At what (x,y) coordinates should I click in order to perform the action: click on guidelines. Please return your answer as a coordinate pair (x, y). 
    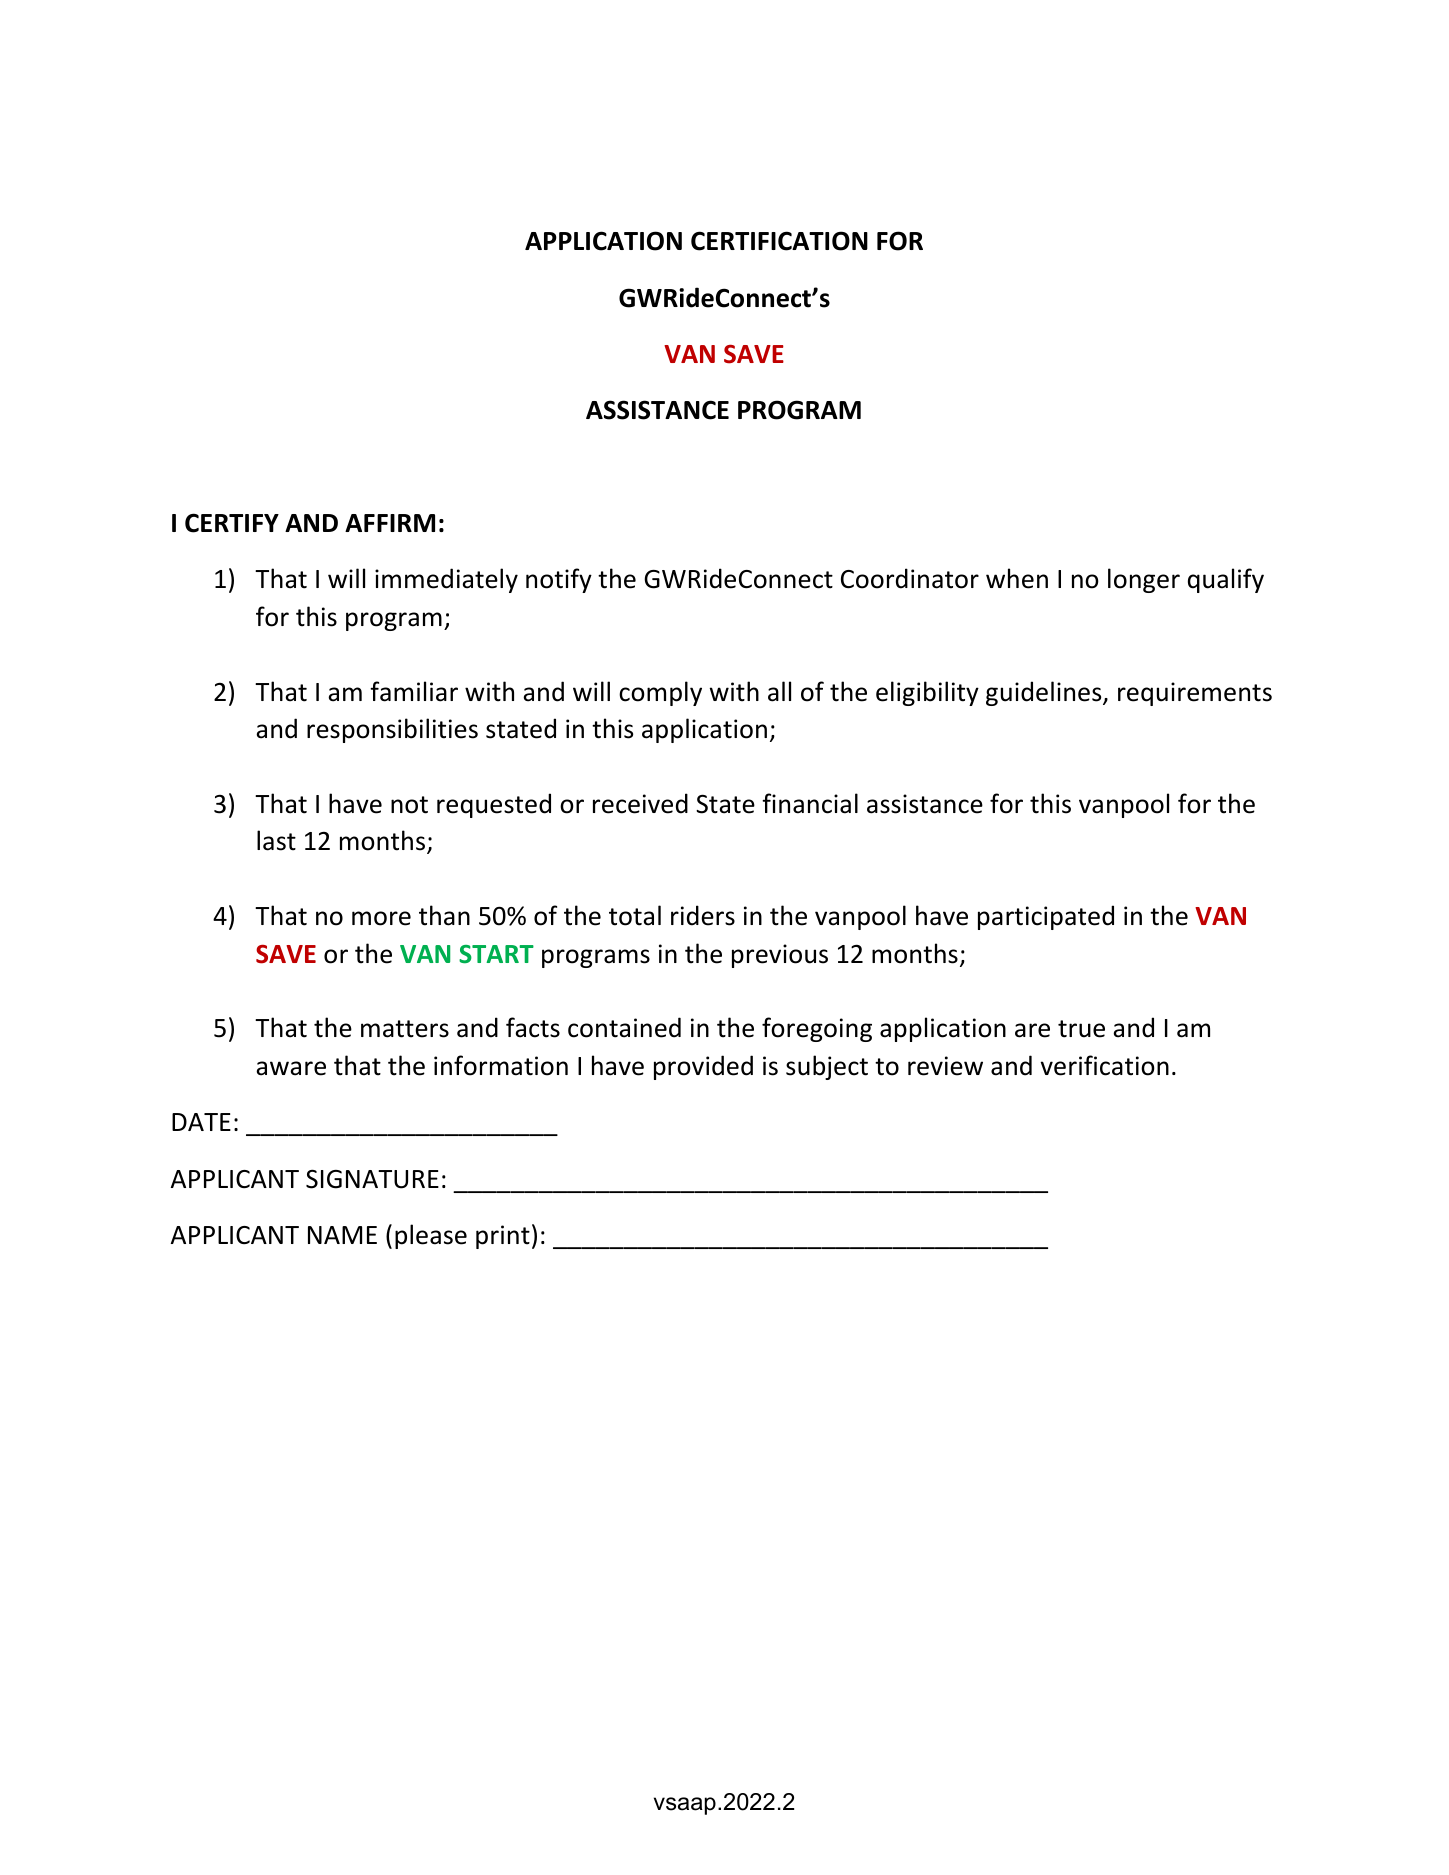
    Looking at the image, I should click on (1045, 693).
